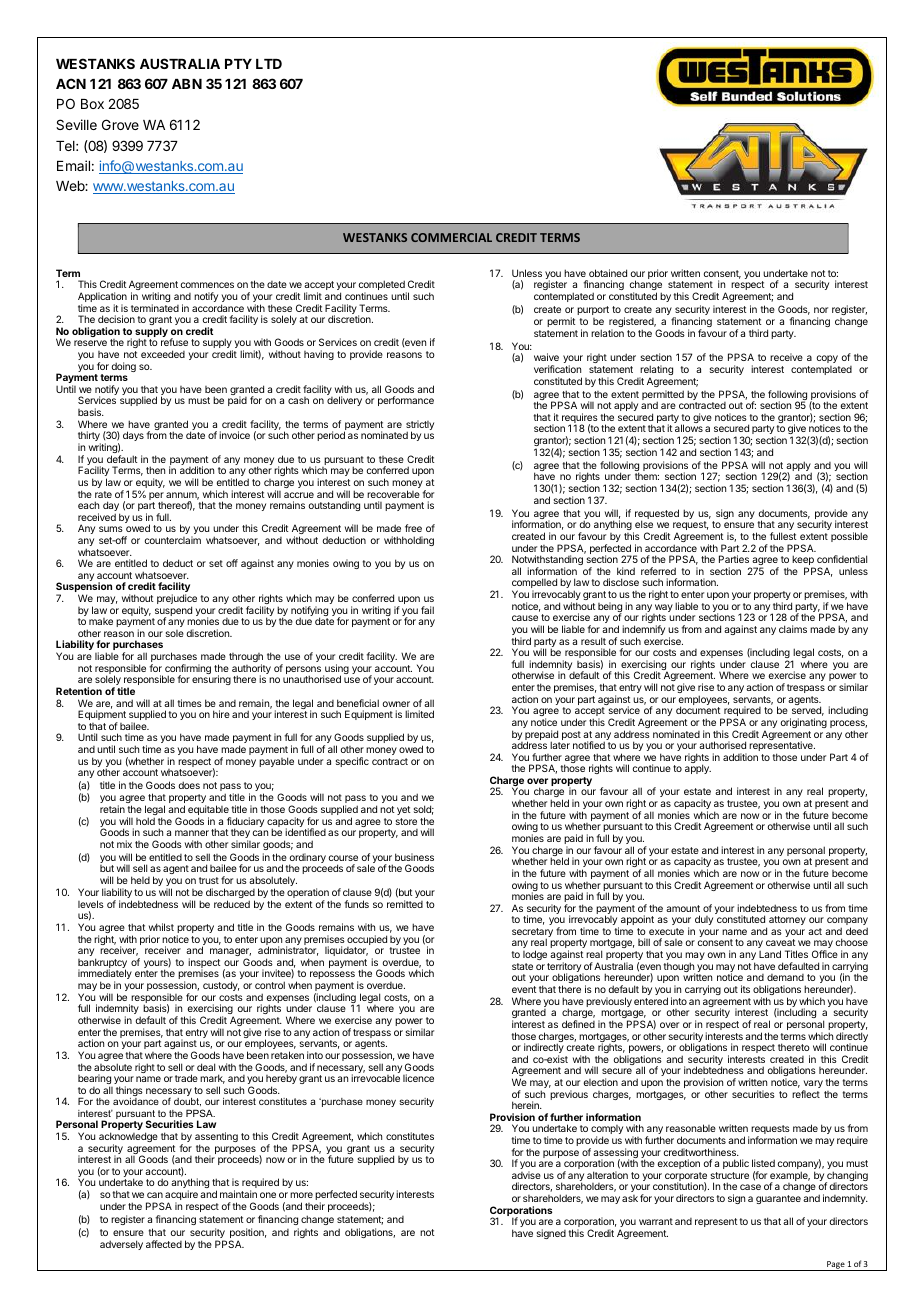 The image size is (924, 1308). Describe the element at coordinates (427, 610) in the screenshot. I see `fail` at that location.
